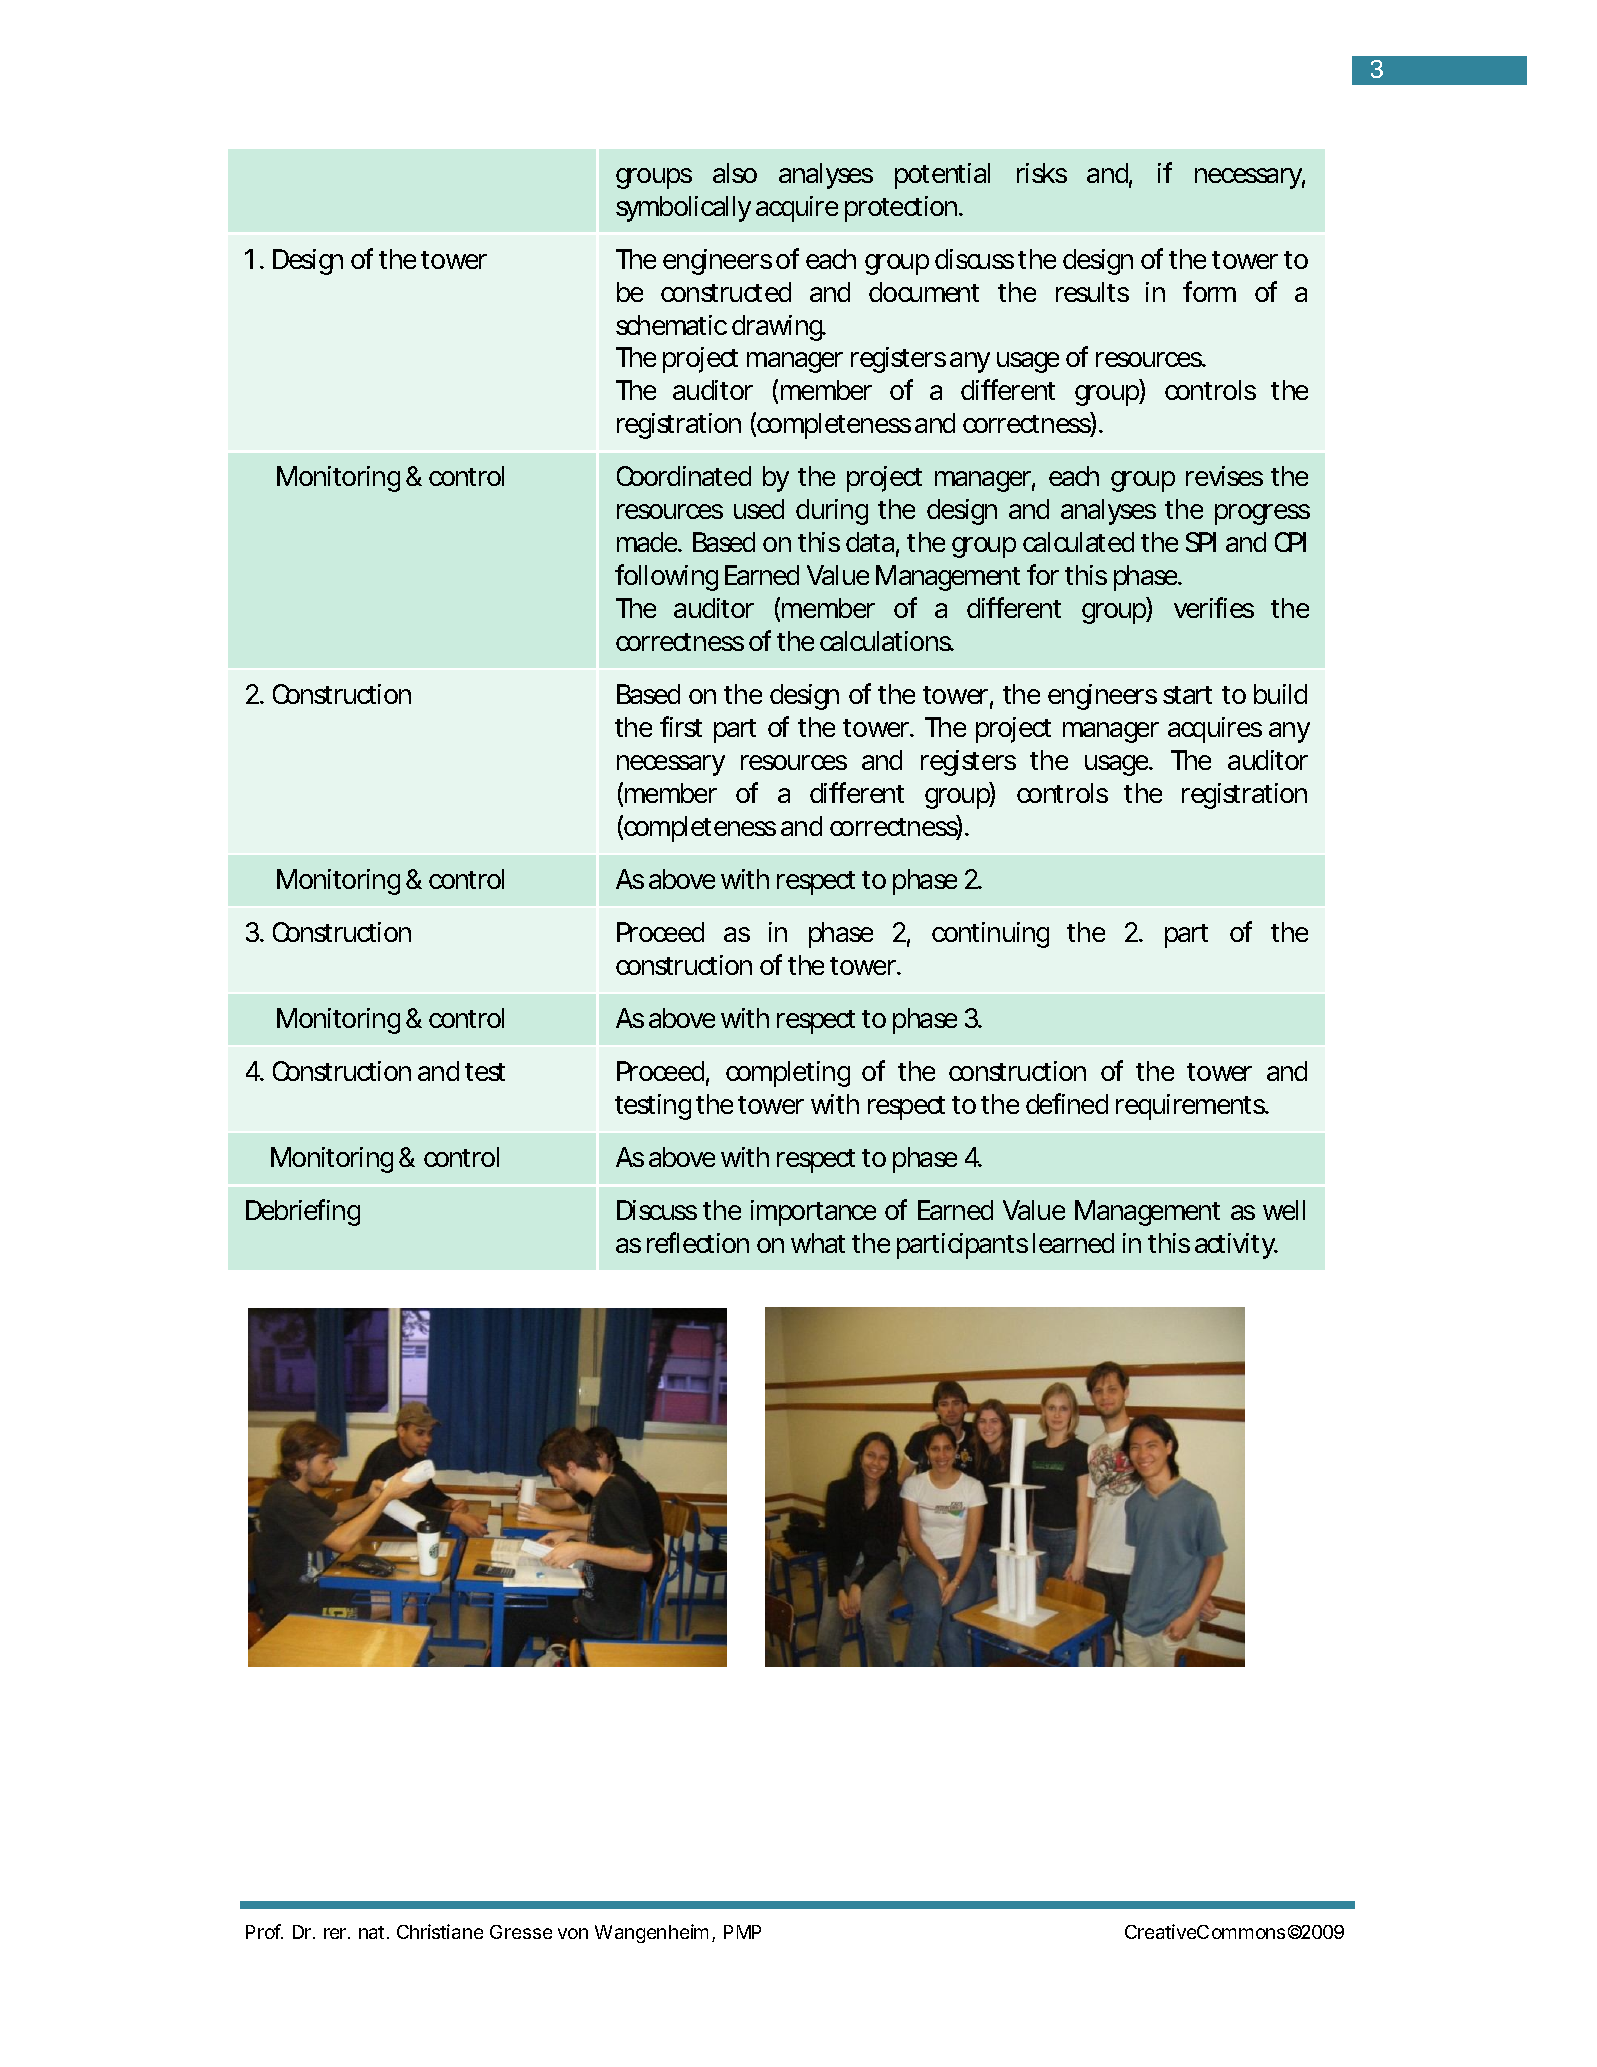 The height and width of the screenshot is (2067, 1597). I want to click on Christiane, so click(440, 1931).
